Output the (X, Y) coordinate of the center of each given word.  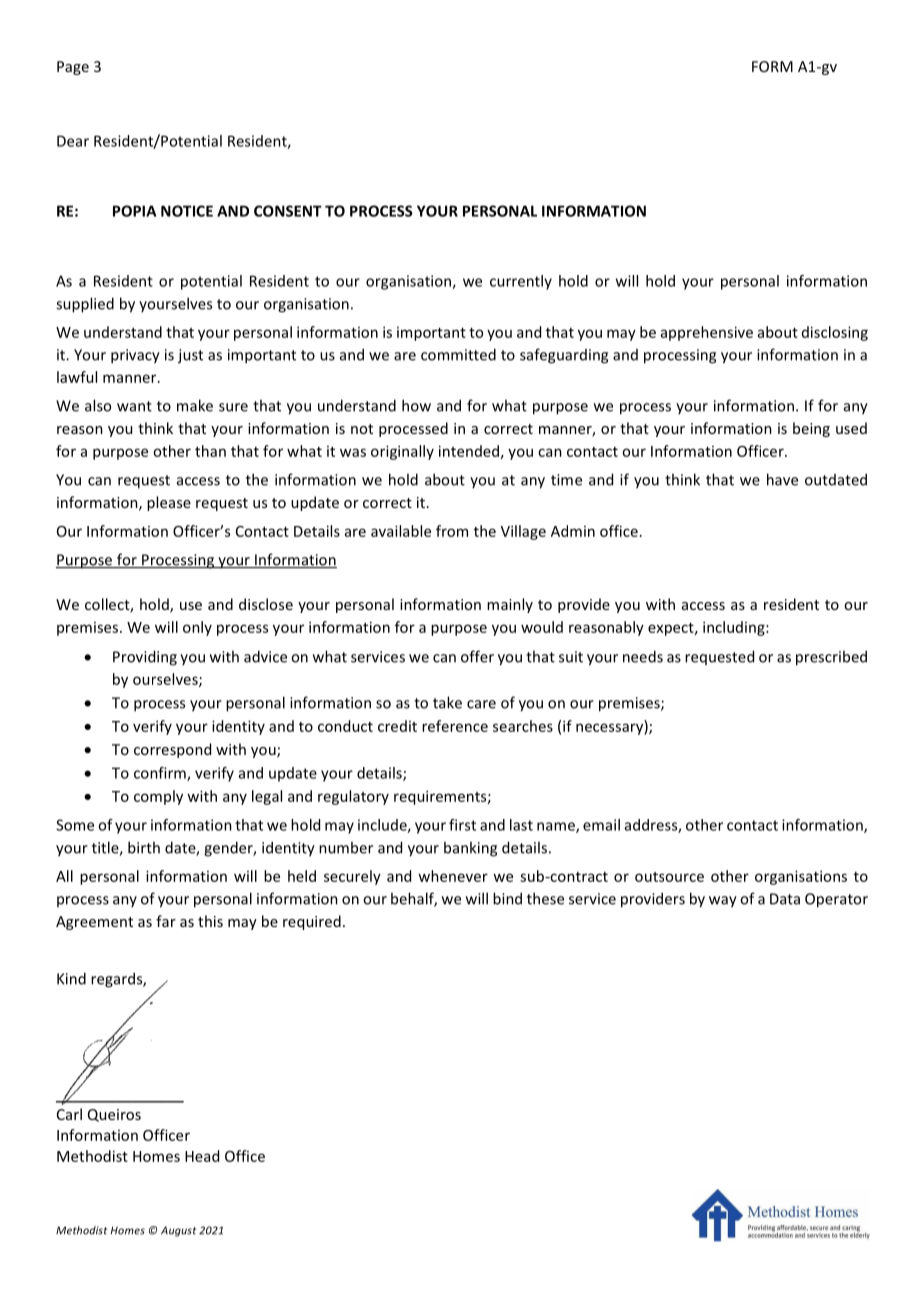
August (178, 1231)
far (166, 921)
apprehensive (707, 333)
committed (458, 354)
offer (477, 656)
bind (507, 898)
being (811, 429)
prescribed (831, 658)
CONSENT (288, 211)
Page (73, 68)
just (190, 356)
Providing (145, 658)
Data (785, 899)
